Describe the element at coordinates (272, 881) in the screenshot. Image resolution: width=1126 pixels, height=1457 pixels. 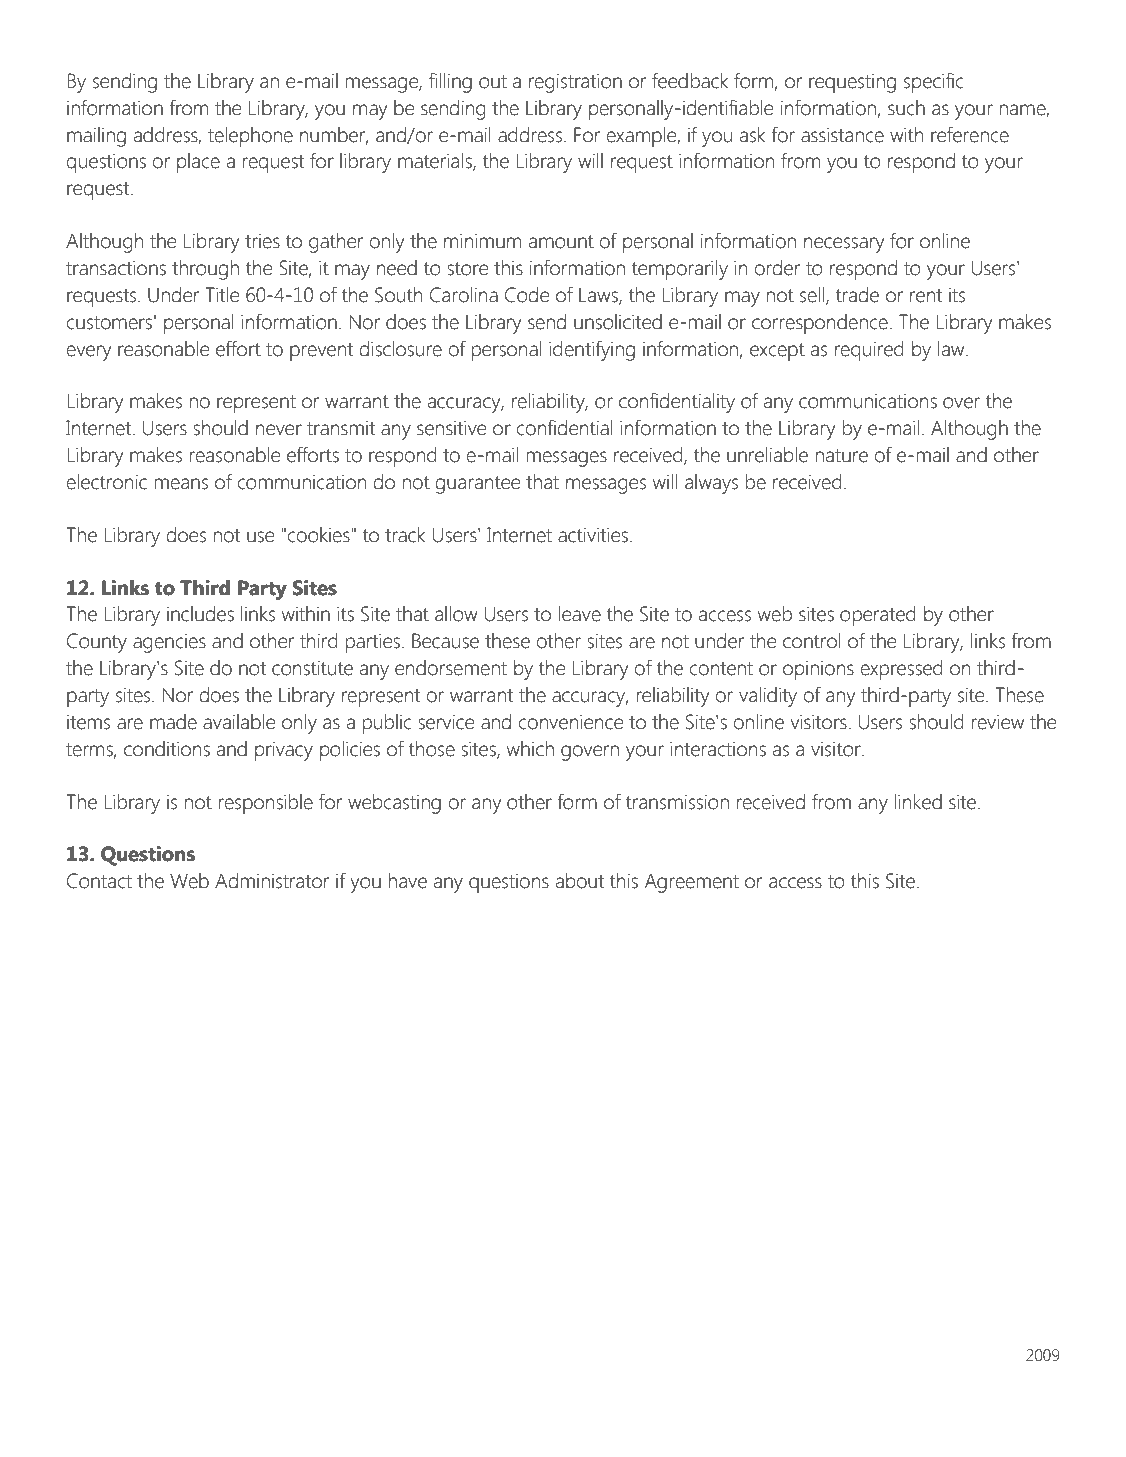
I see `Administrator` at that location.
